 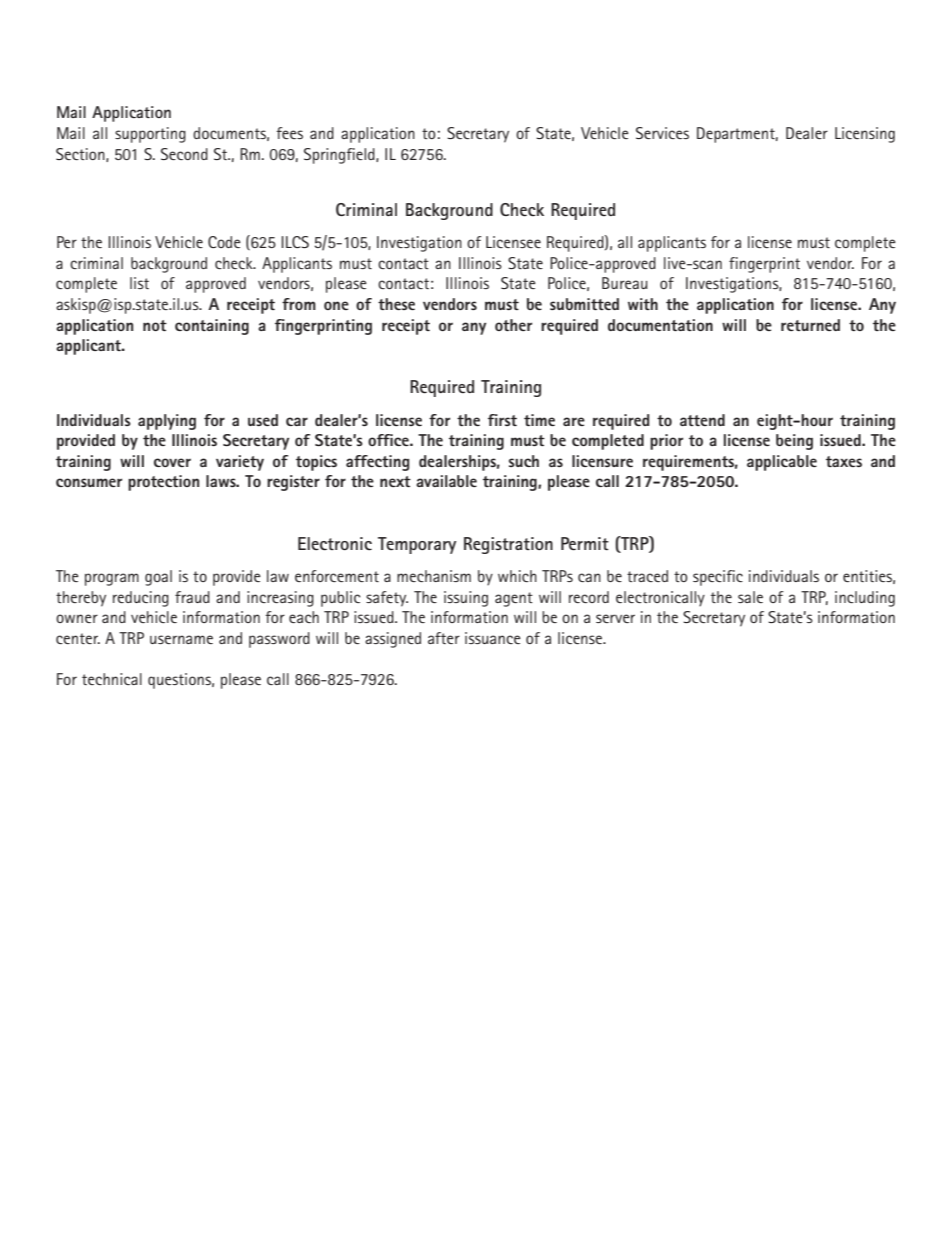 What do you see at coordinates (782, 463) in the screenshot?
I see `applicable` at bounding box center [782, 463].
